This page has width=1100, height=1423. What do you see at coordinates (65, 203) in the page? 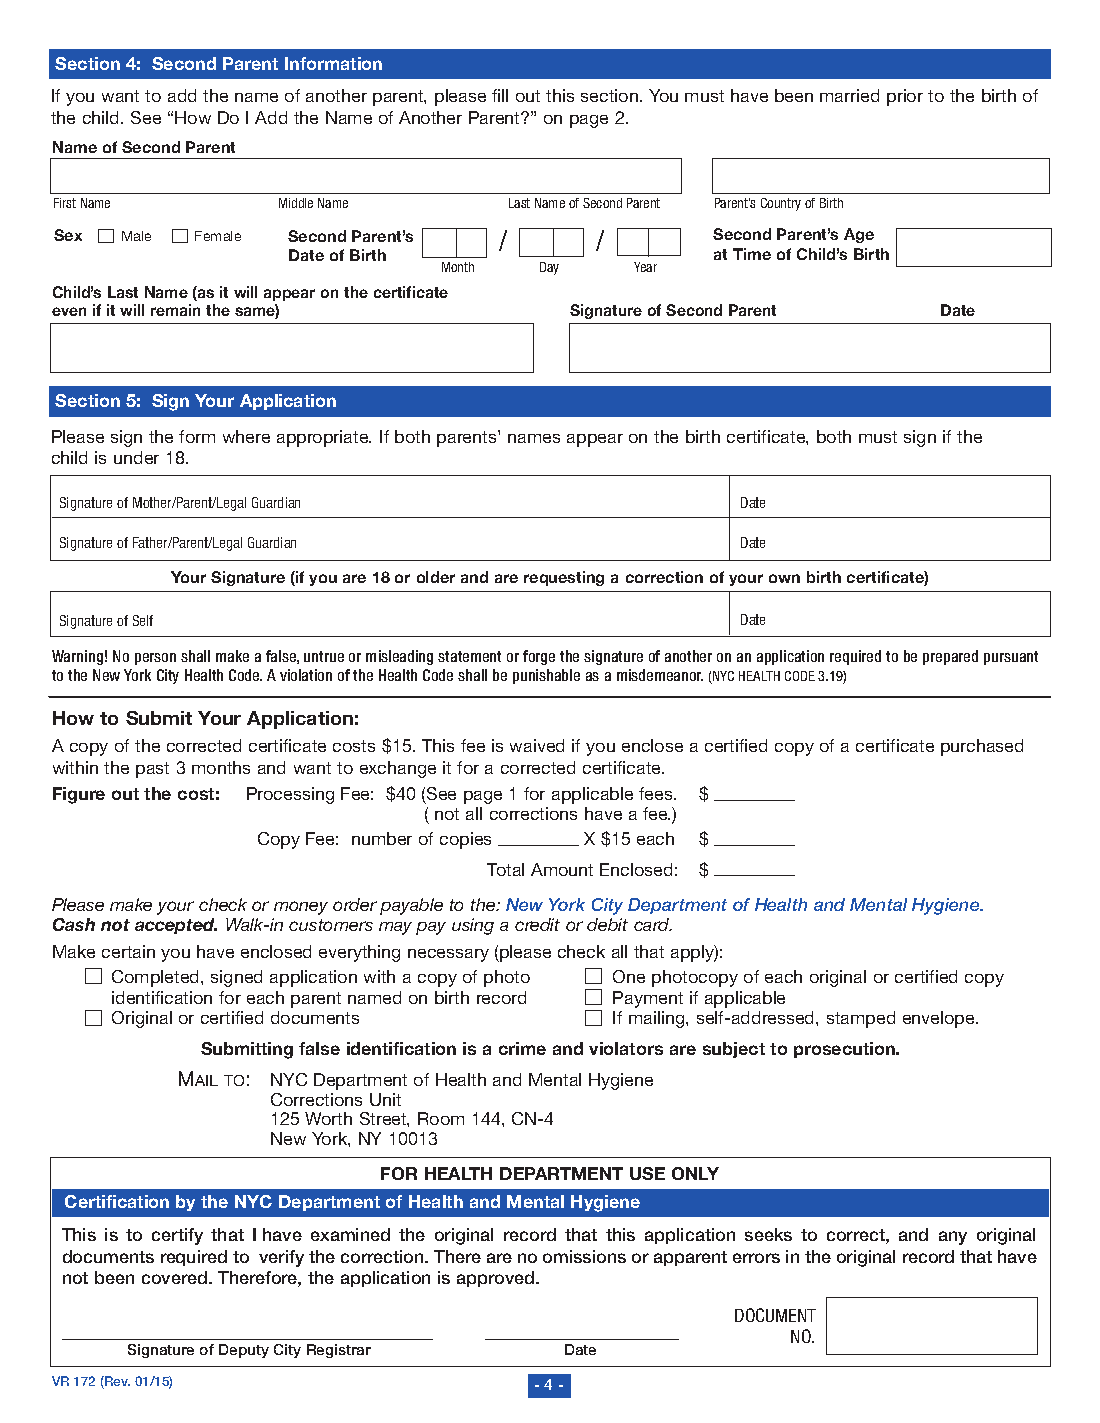
I see `First` at bounding box center [65, 203].
